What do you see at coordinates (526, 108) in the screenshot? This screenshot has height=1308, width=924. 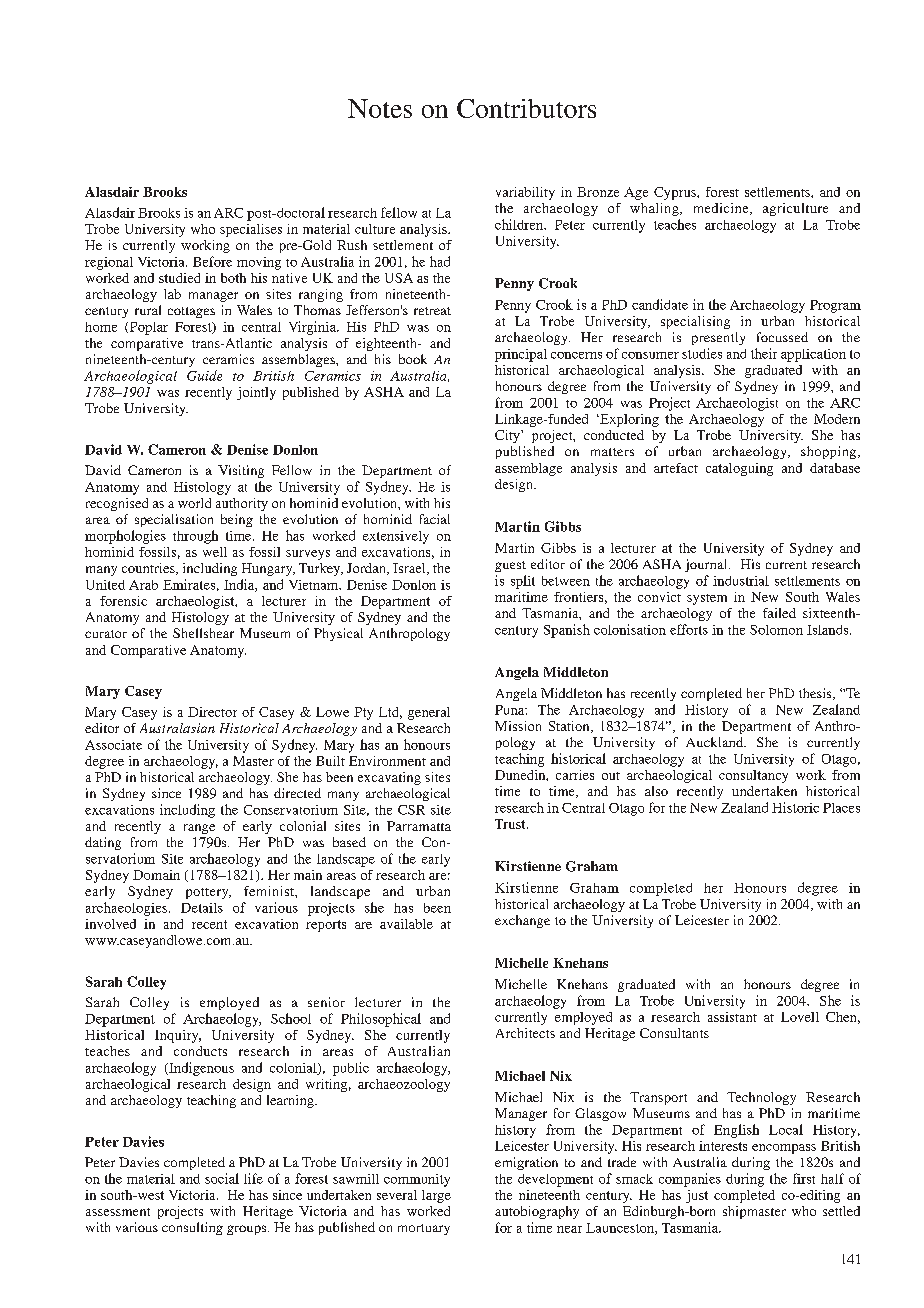 I see `Contributors` at bounding box center [526, 108].
